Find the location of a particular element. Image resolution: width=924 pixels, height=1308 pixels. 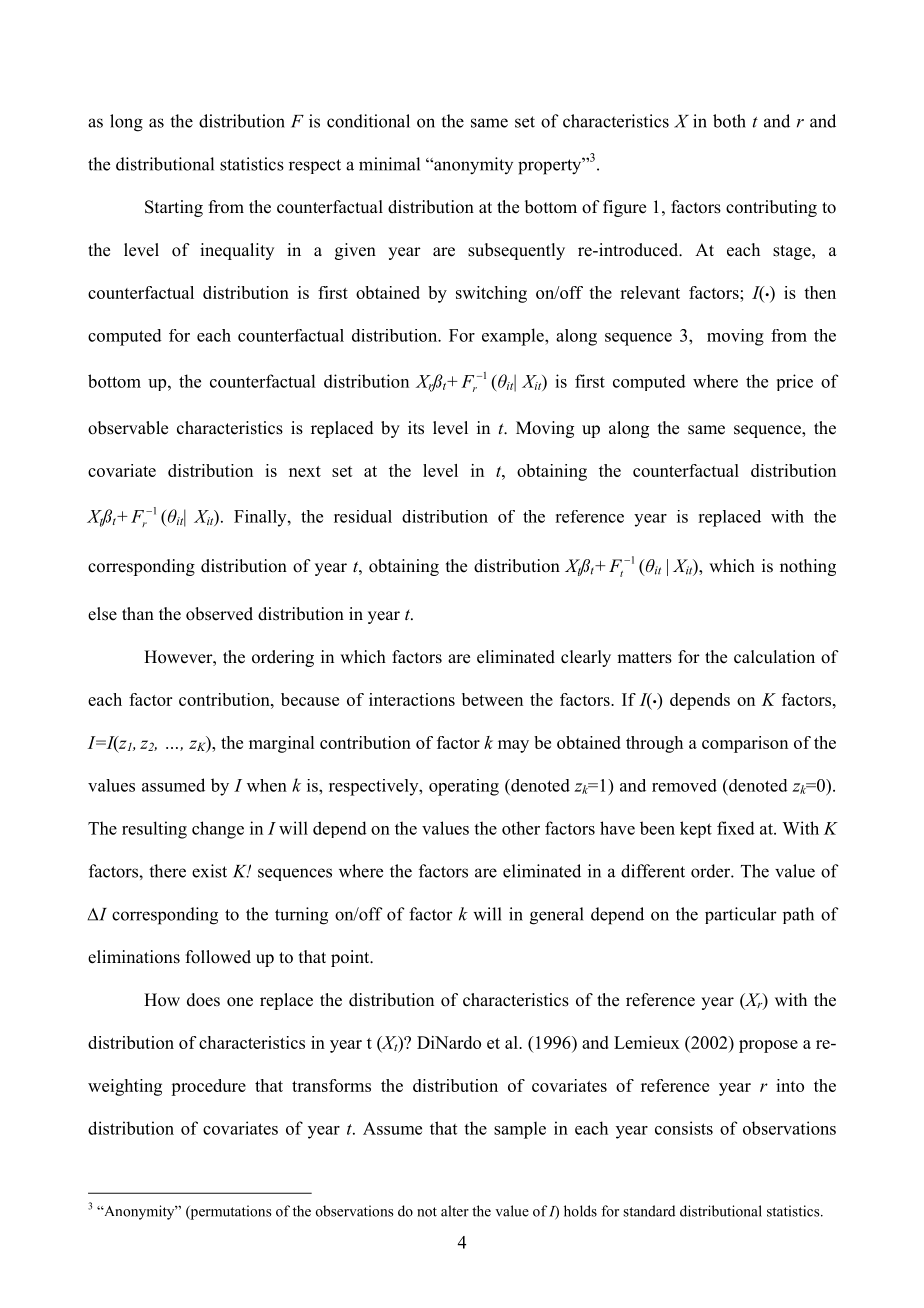

price is located at coordinates (795, 382).
